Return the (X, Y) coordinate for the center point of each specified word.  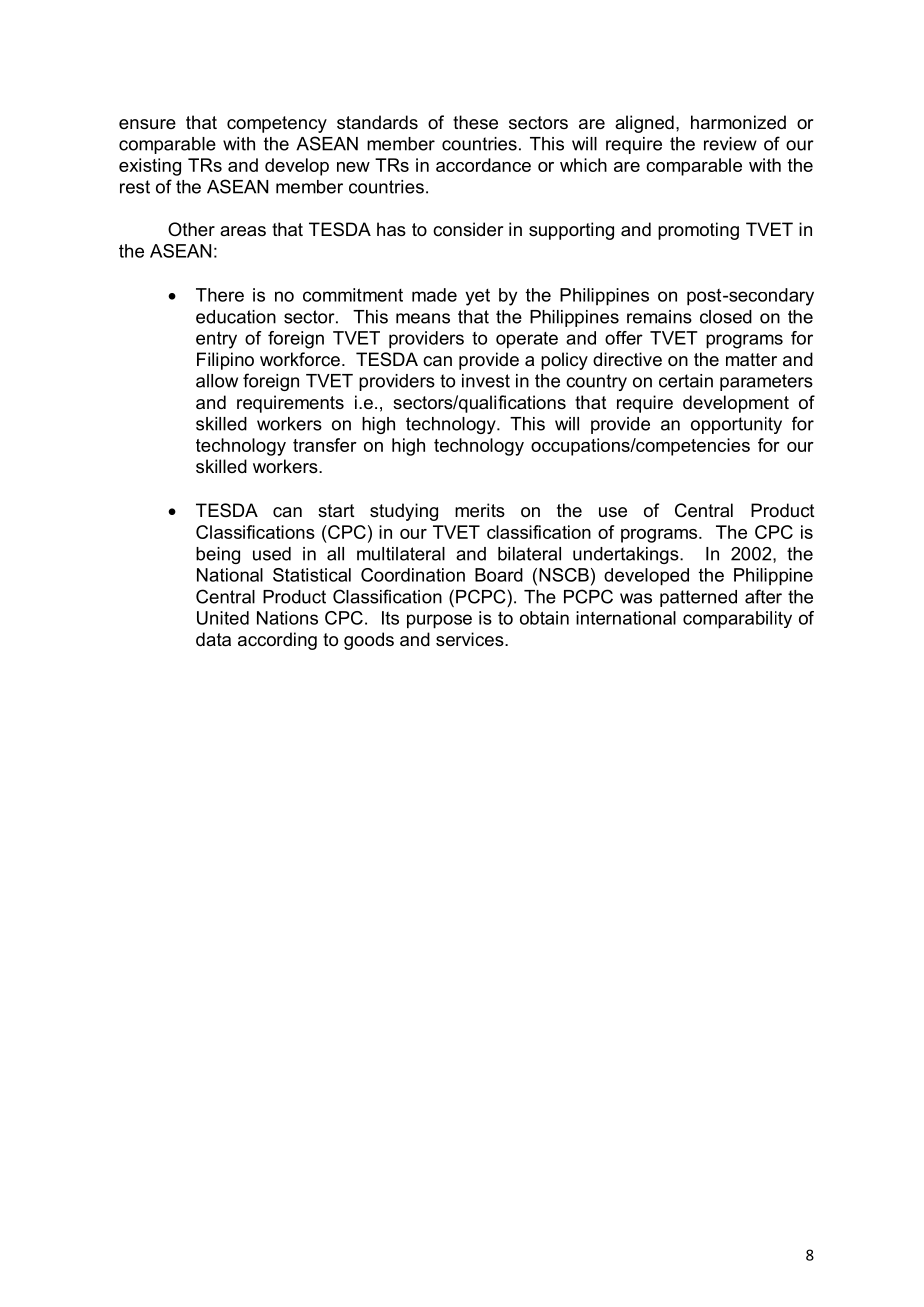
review (730, 144)
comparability (737, 620)
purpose (439, 621)
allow (217, 381)
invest (486, 381)
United (223, 618)
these (475, 122)
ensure (147, 124)
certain (686, 381)
